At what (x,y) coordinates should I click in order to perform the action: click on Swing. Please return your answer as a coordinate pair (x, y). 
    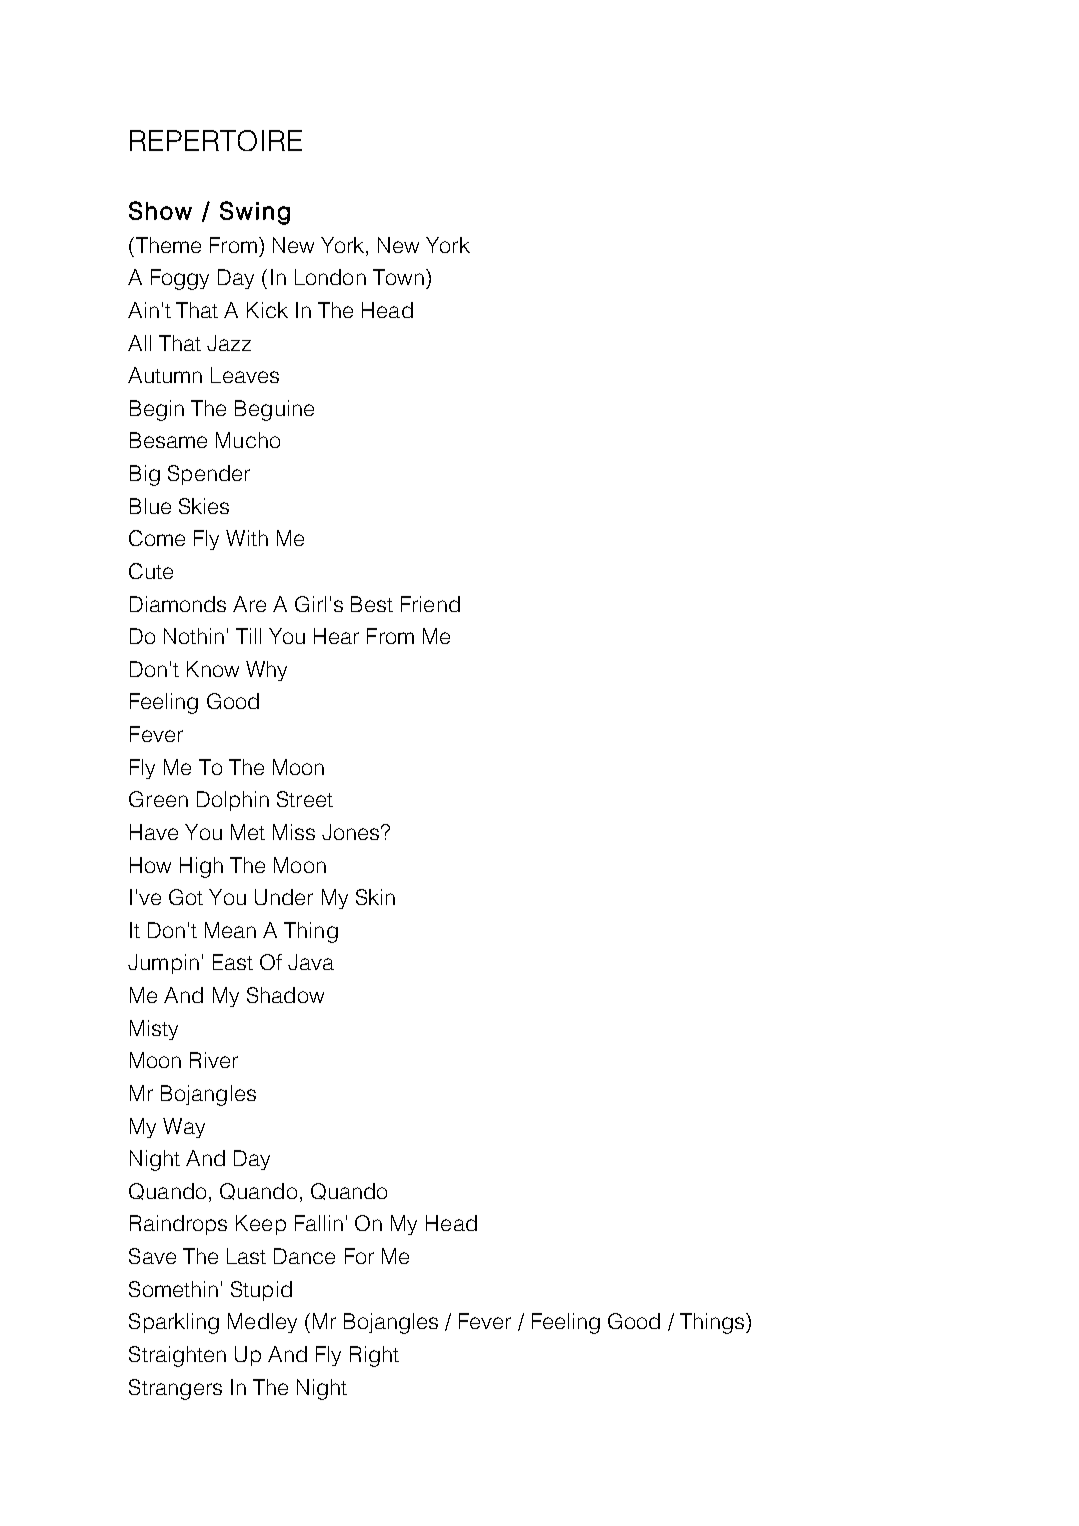
    Looking at the image, I should click on (255, 213).
